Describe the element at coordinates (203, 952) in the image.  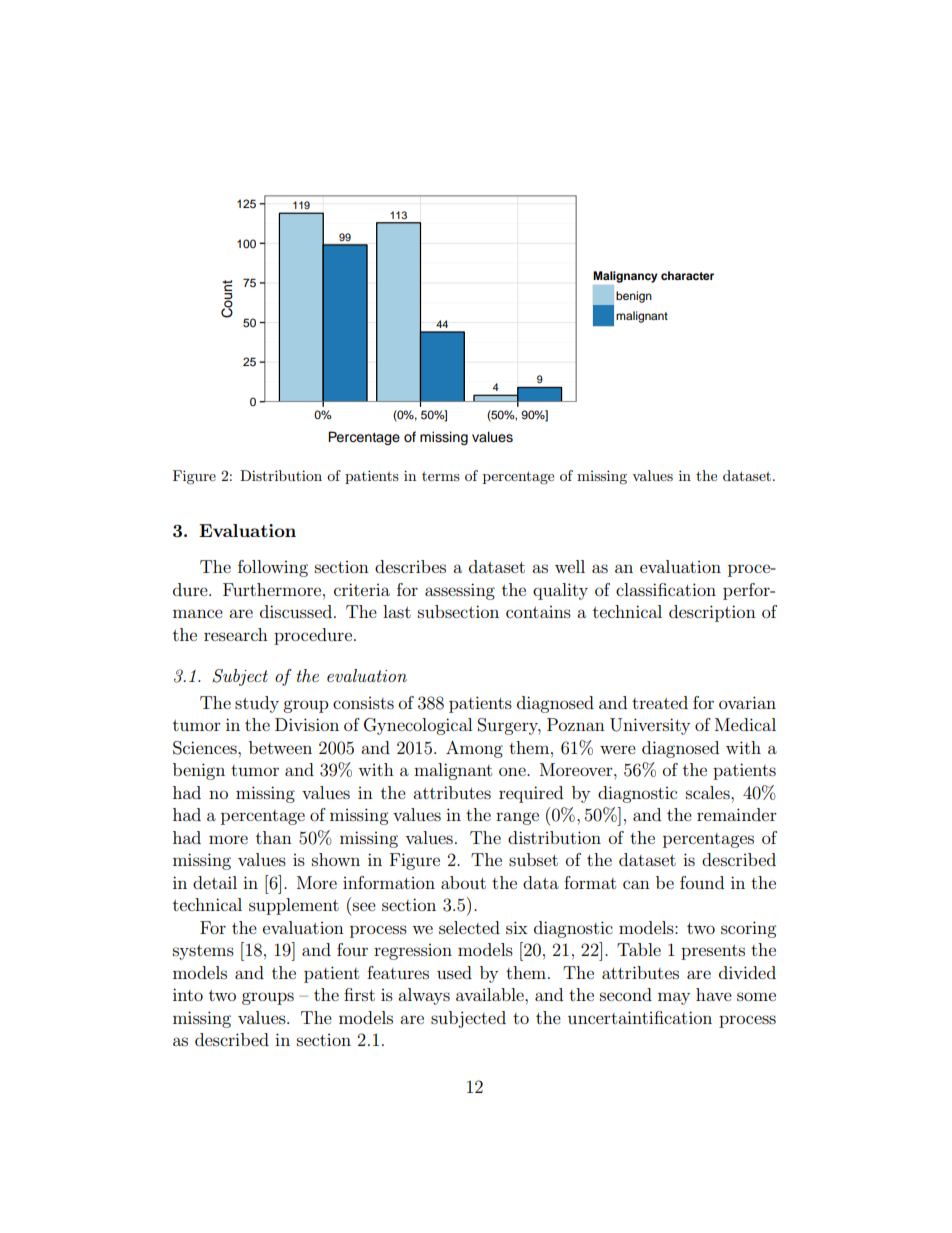
I see `systems` at that location.
